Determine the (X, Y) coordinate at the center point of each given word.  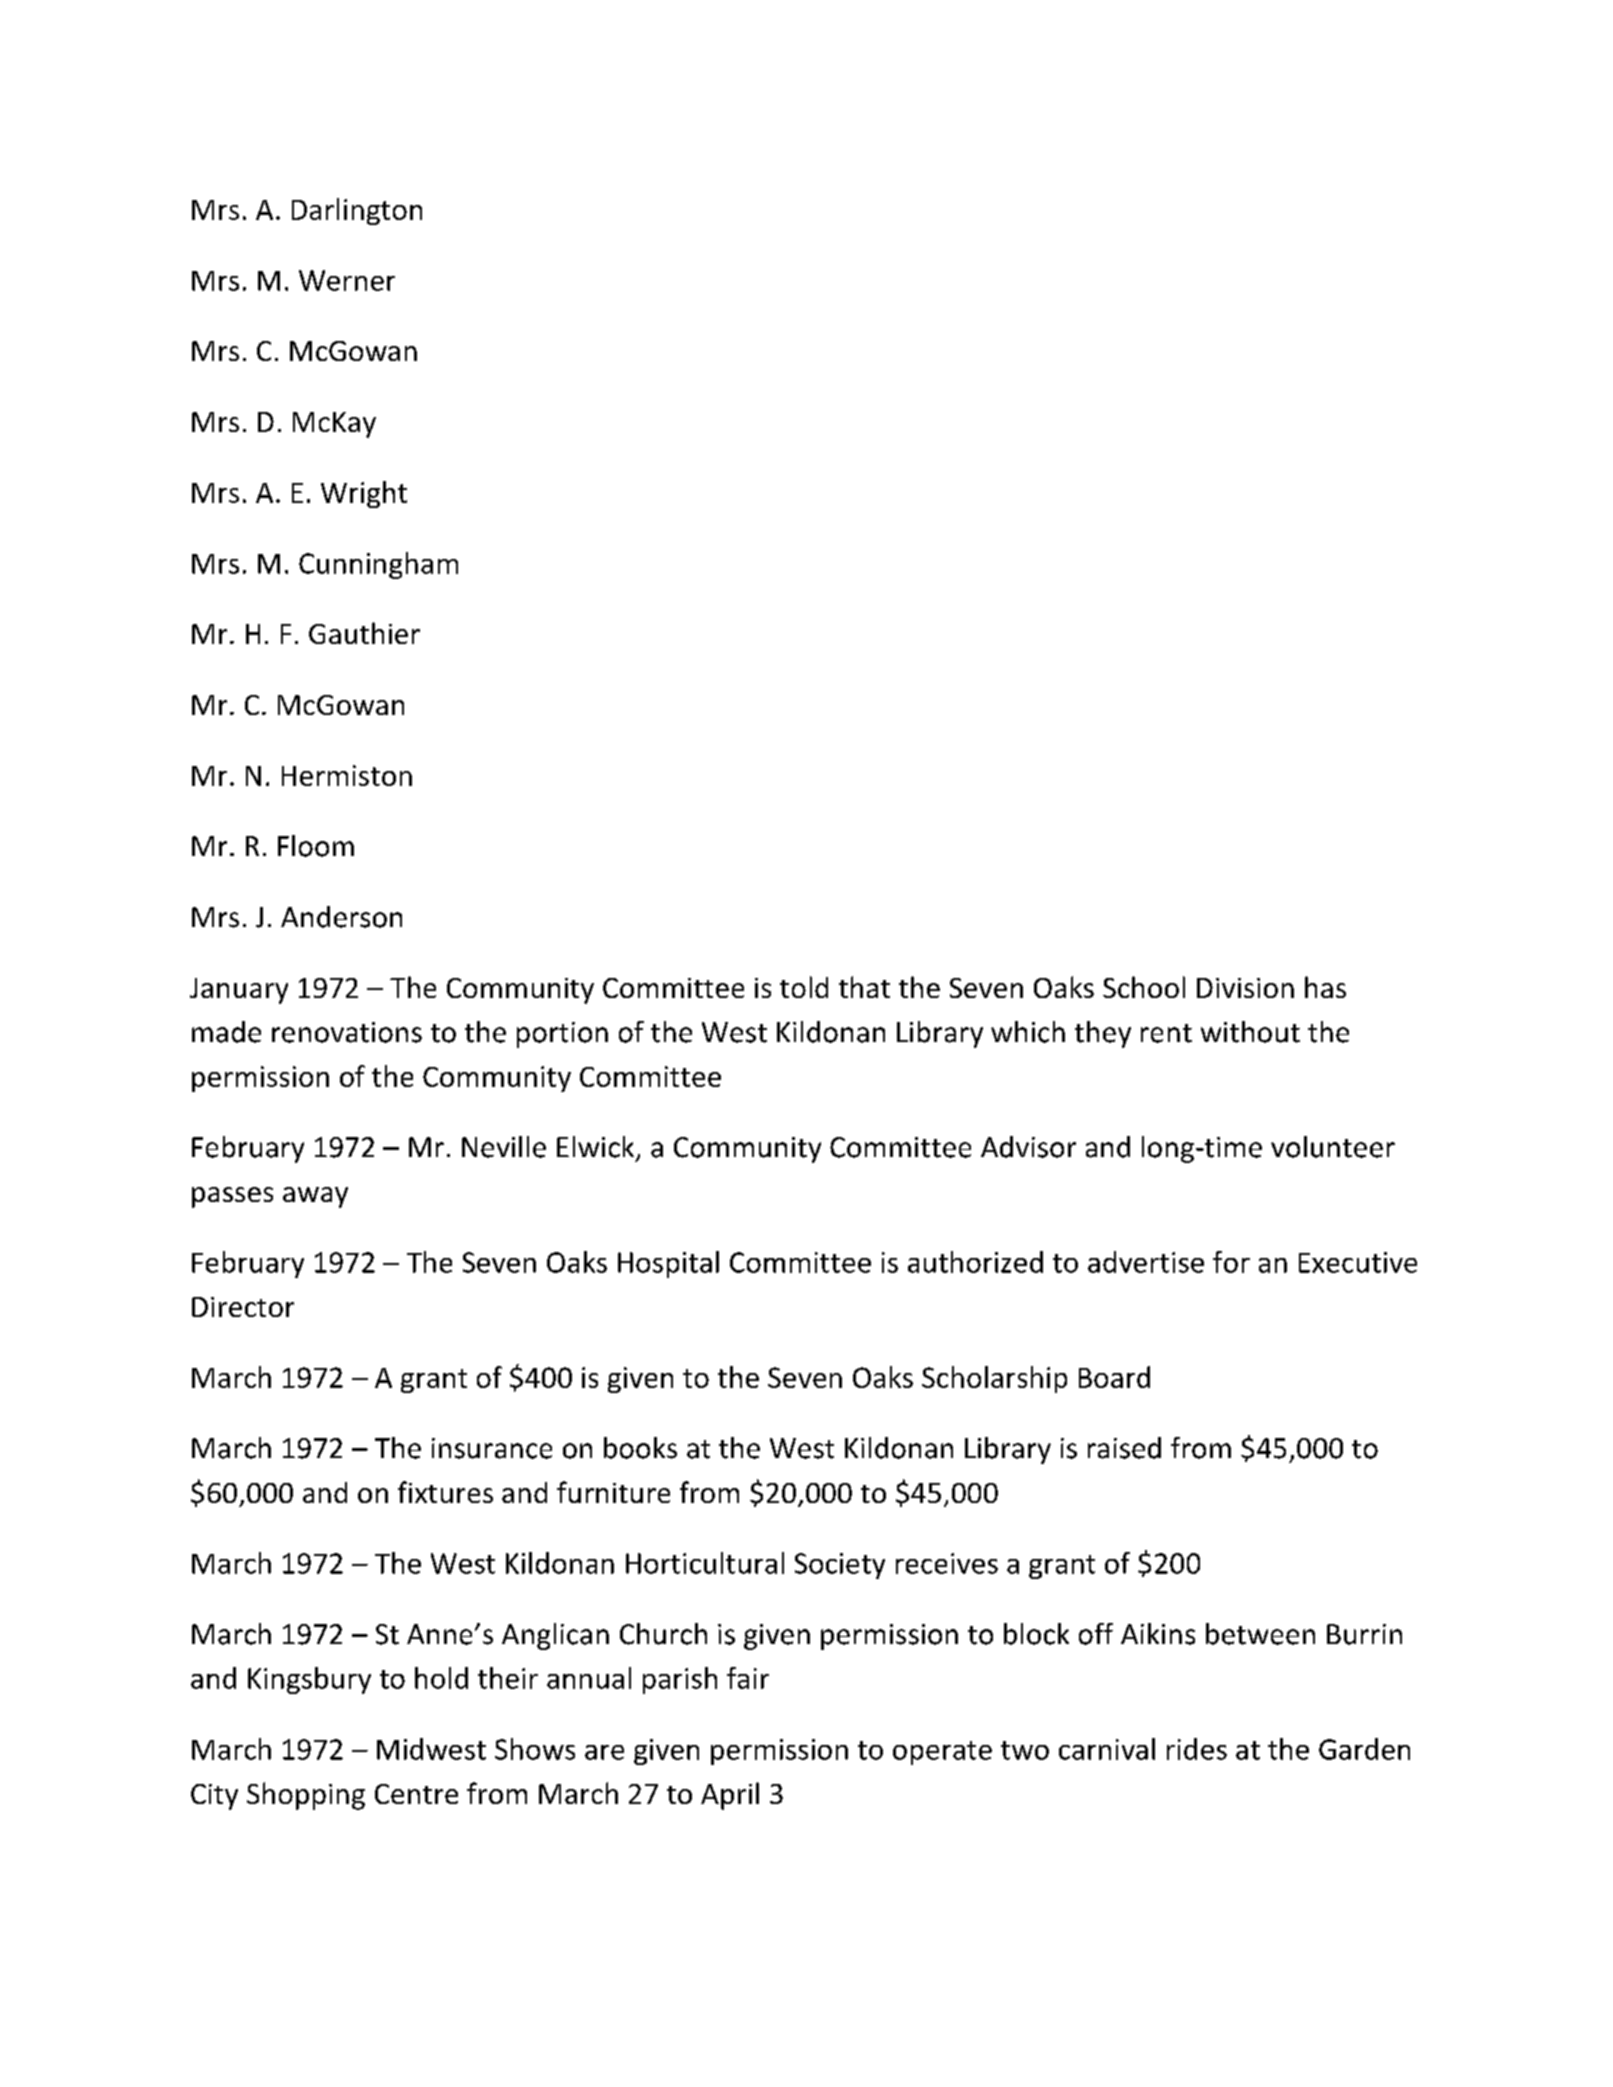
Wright (364, 494)
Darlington (357, 211)
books (640, 1448)
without (1250, 1032)
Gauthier (364, 633)
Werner (347, 280)
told (804, 987)
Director (243, 1307)
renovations (347, 1032)
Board (1114, 1377)
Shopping (306, 1796)
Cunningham (378, 565)
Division (1245, 988)
